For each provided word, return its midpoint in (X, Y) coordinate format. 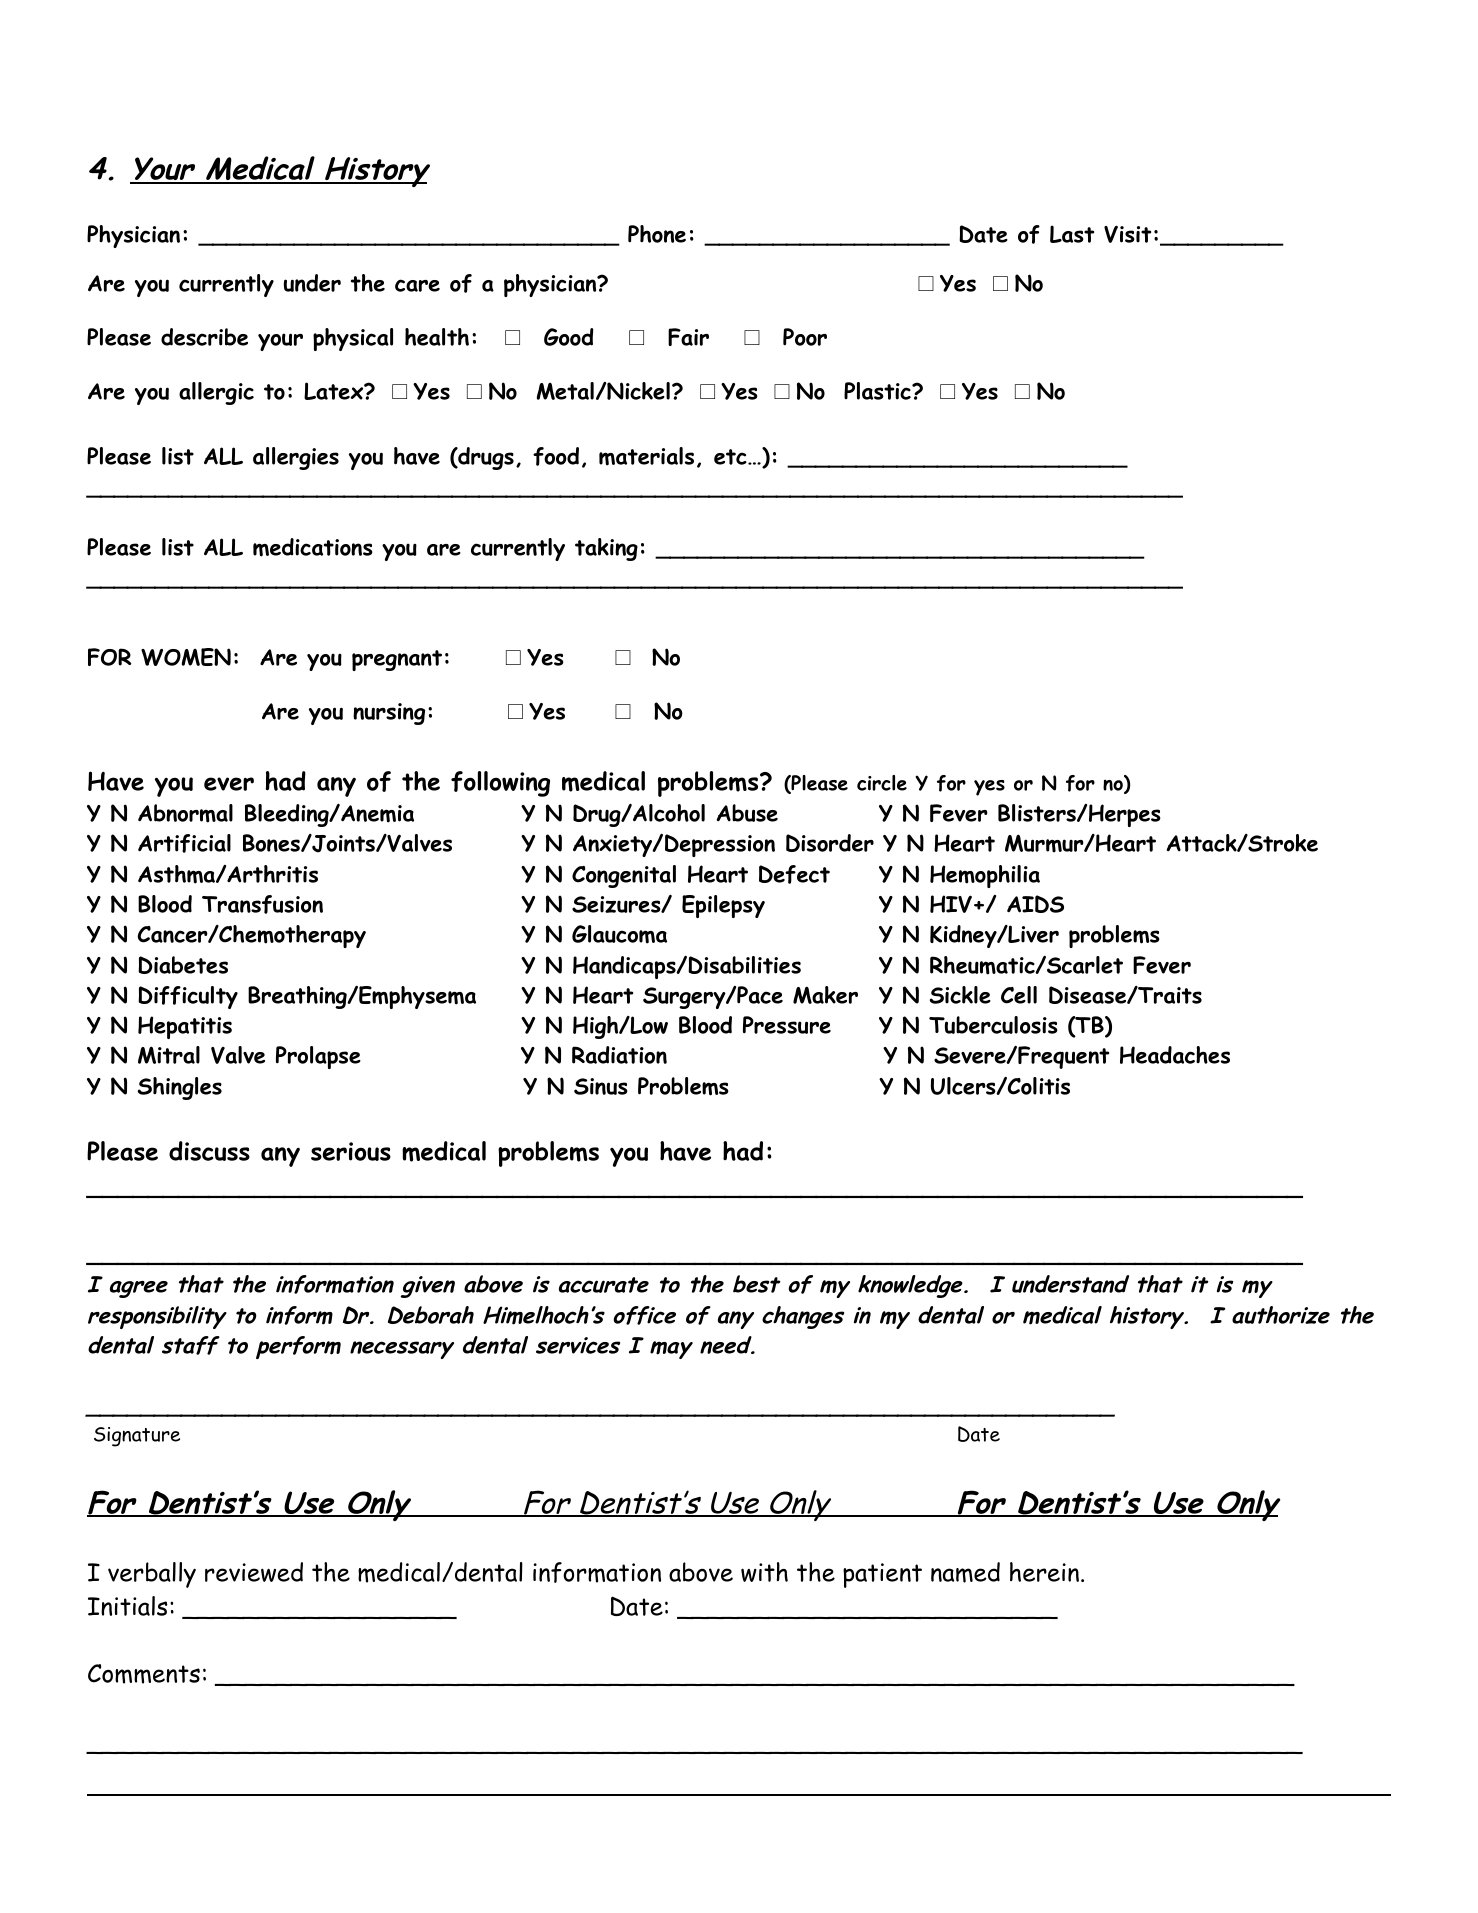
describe (204, 337)
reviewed (254, 1572)
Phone (657, 234)
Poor (805, 337)
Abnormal (185, 813)
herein (1044, 1572)
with (764, 1572)
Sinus (601, 1086)
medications (313, 547)
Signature (137, 1437)
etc (731, 457)
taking (606, 549)
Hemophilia (985, 876)
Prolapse (318, 1057)
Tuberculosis (993, 1025)
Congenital (624, 876)
